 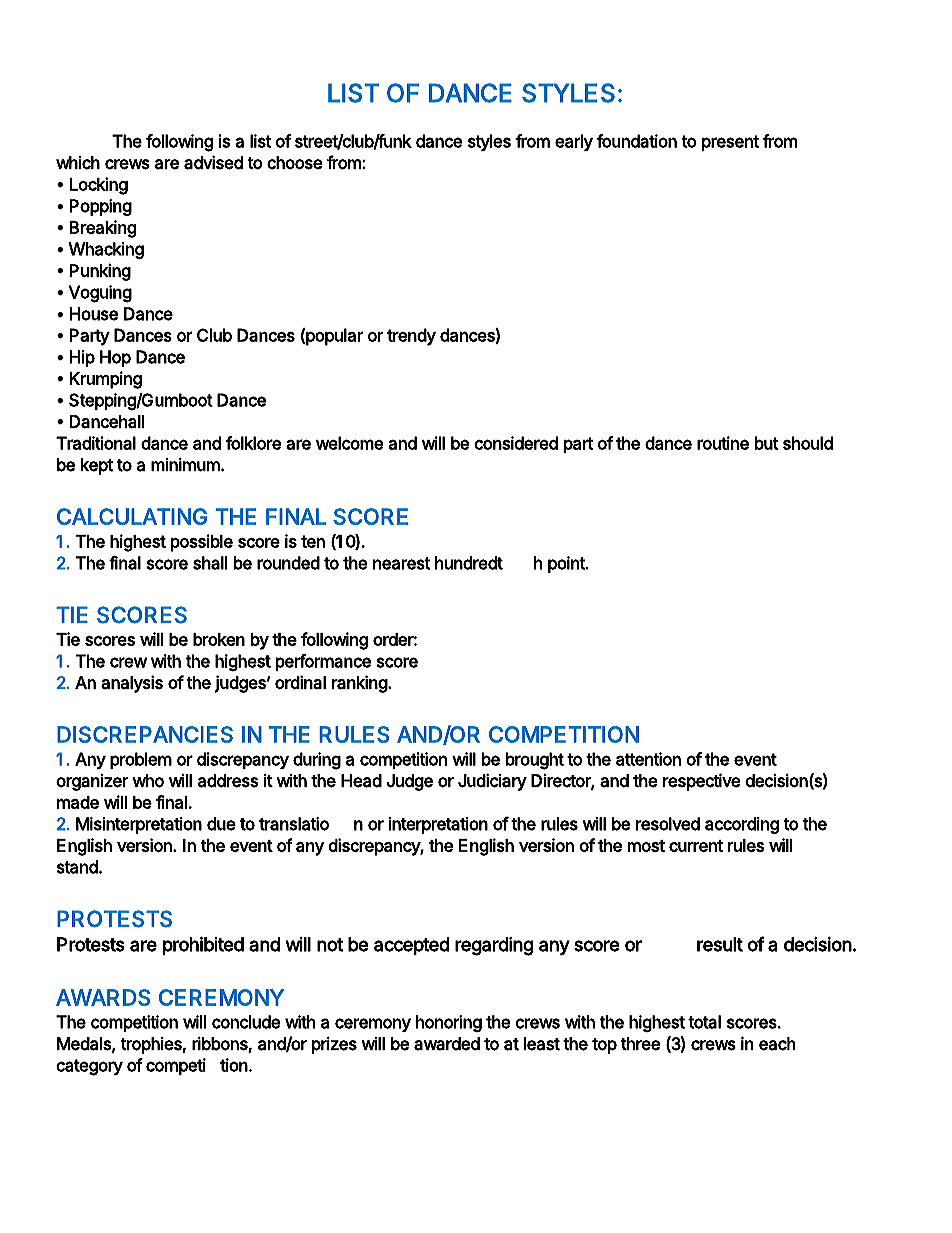 I want to click on broken, so click(x=219, y=639).
